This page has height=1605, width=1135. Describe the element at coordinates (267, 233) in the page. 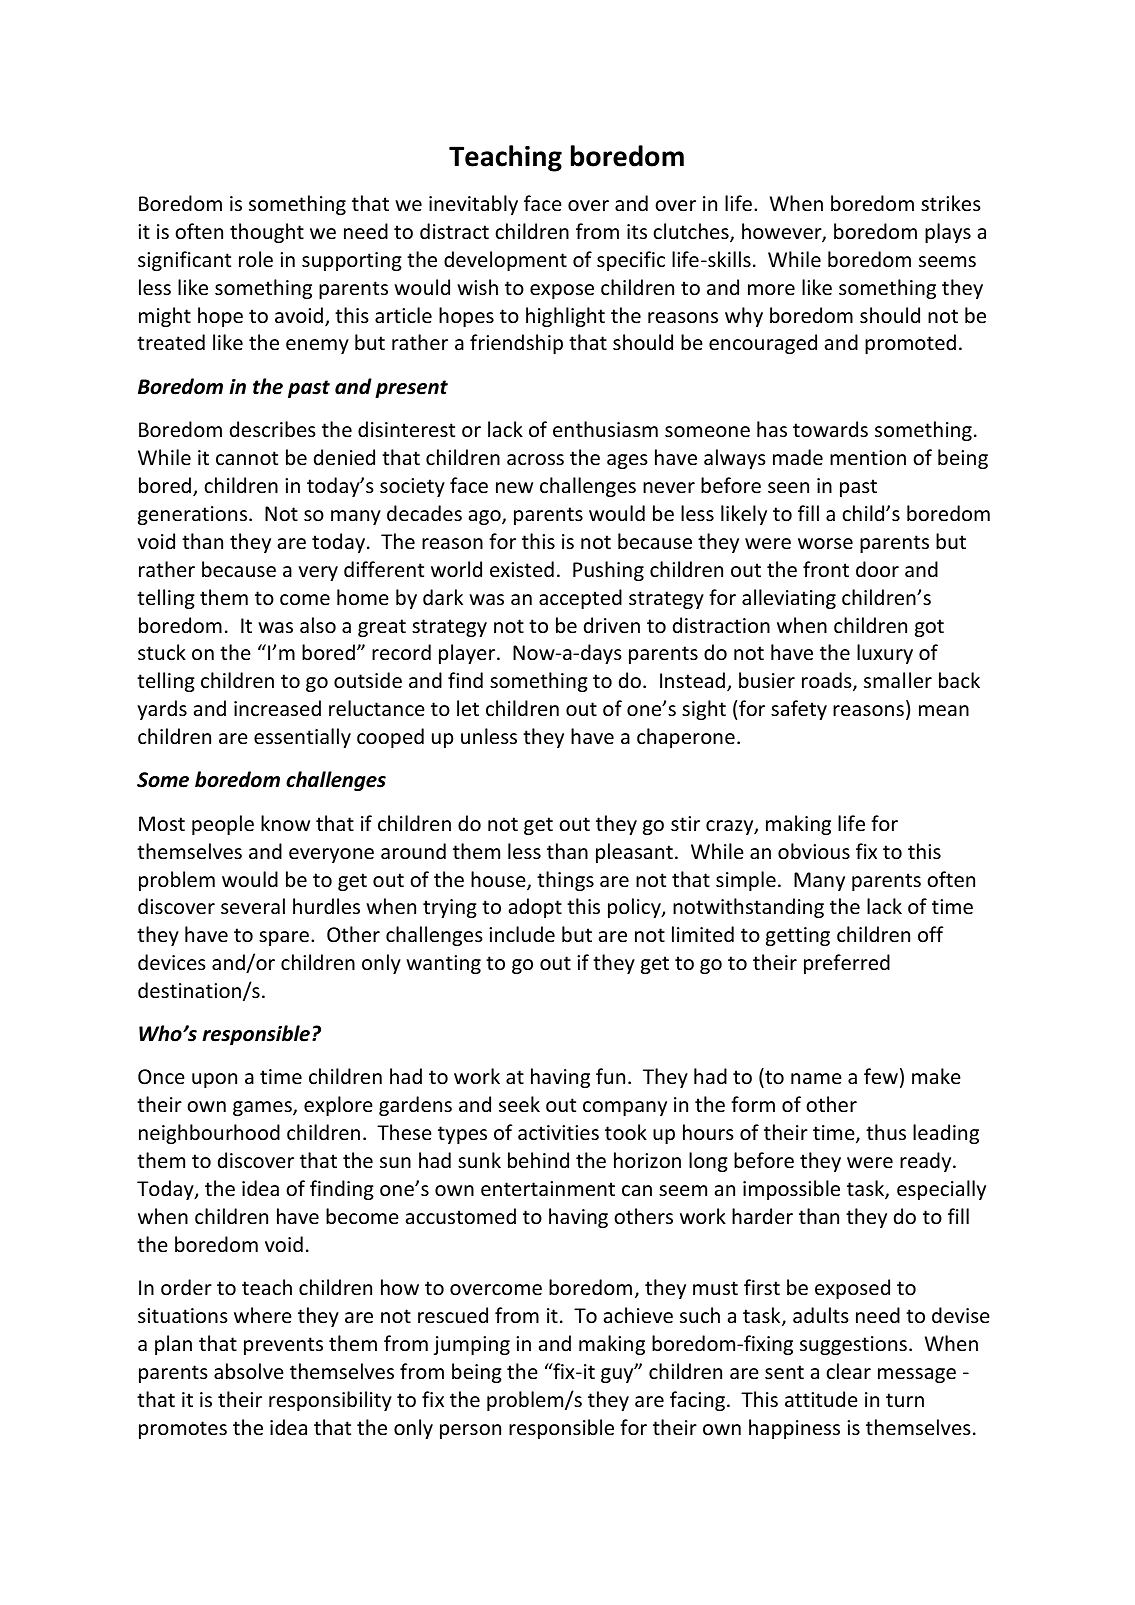

I see `thought` at that location.
